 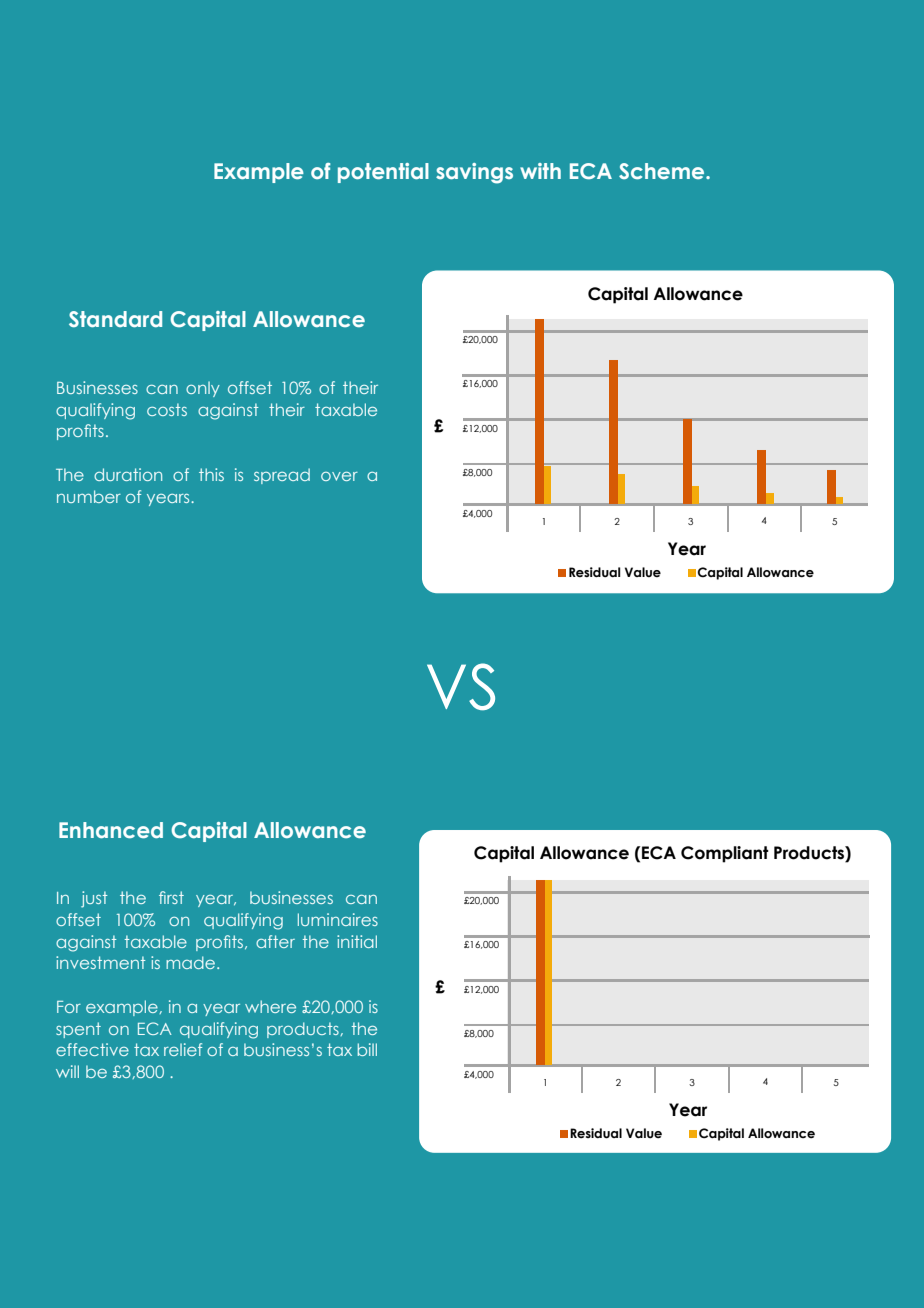 I want to click on relief, so click(x=183, y=1049).
